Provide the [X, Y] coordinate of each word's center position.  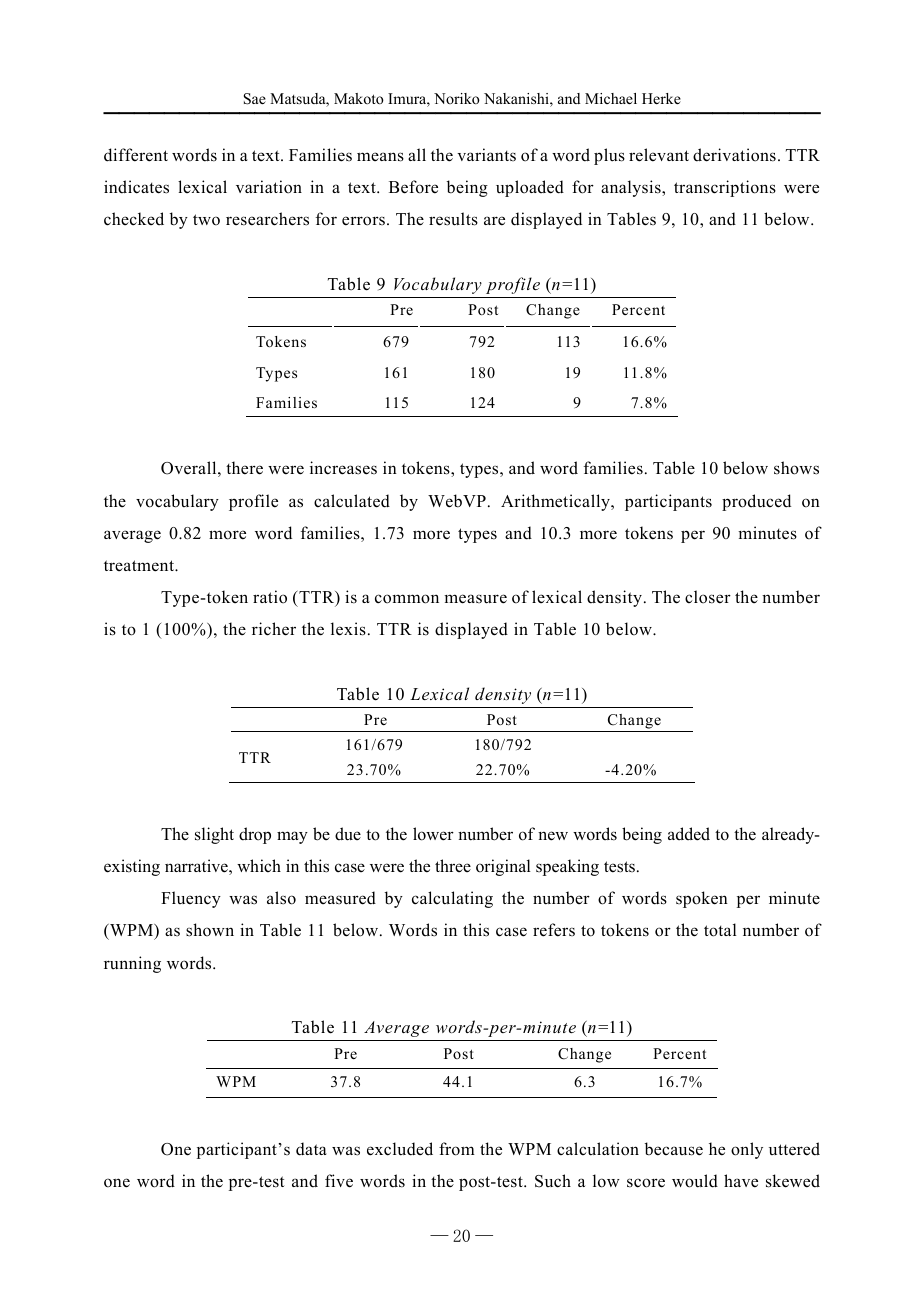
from [457, 1149]
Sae [255, 99]
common [407, 599]
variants [486, 154]
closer [708, 597]
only [747, 1150]
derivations [734, 155]
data [311, 1149]
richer [274, 629]
